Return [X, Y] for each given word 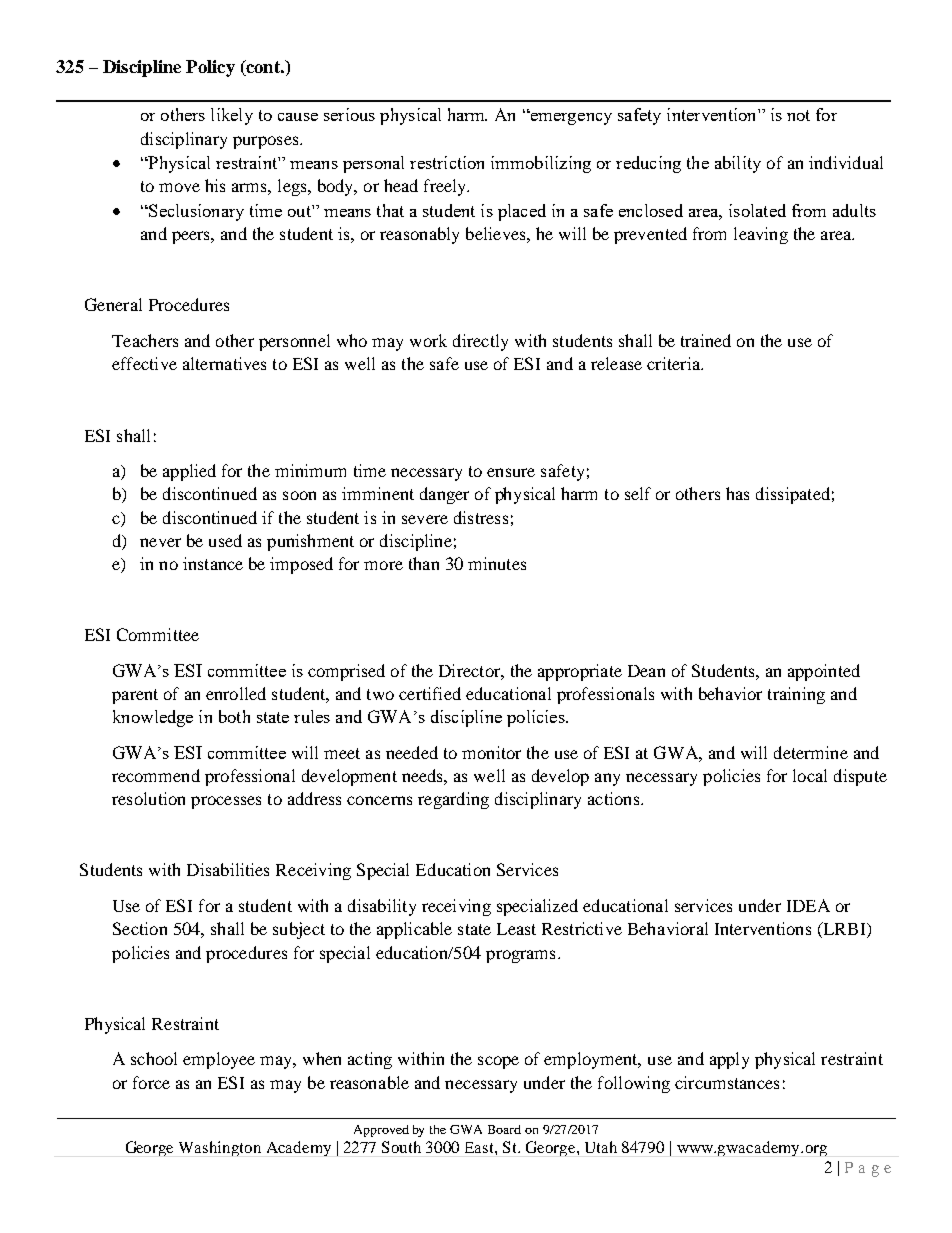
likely [232, 116]
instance [213, 563]
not [798, 115]
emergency [570, 118]
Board [504, 1129]
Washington [220, 1148]
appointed [824, 672]
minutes [497, 563]
